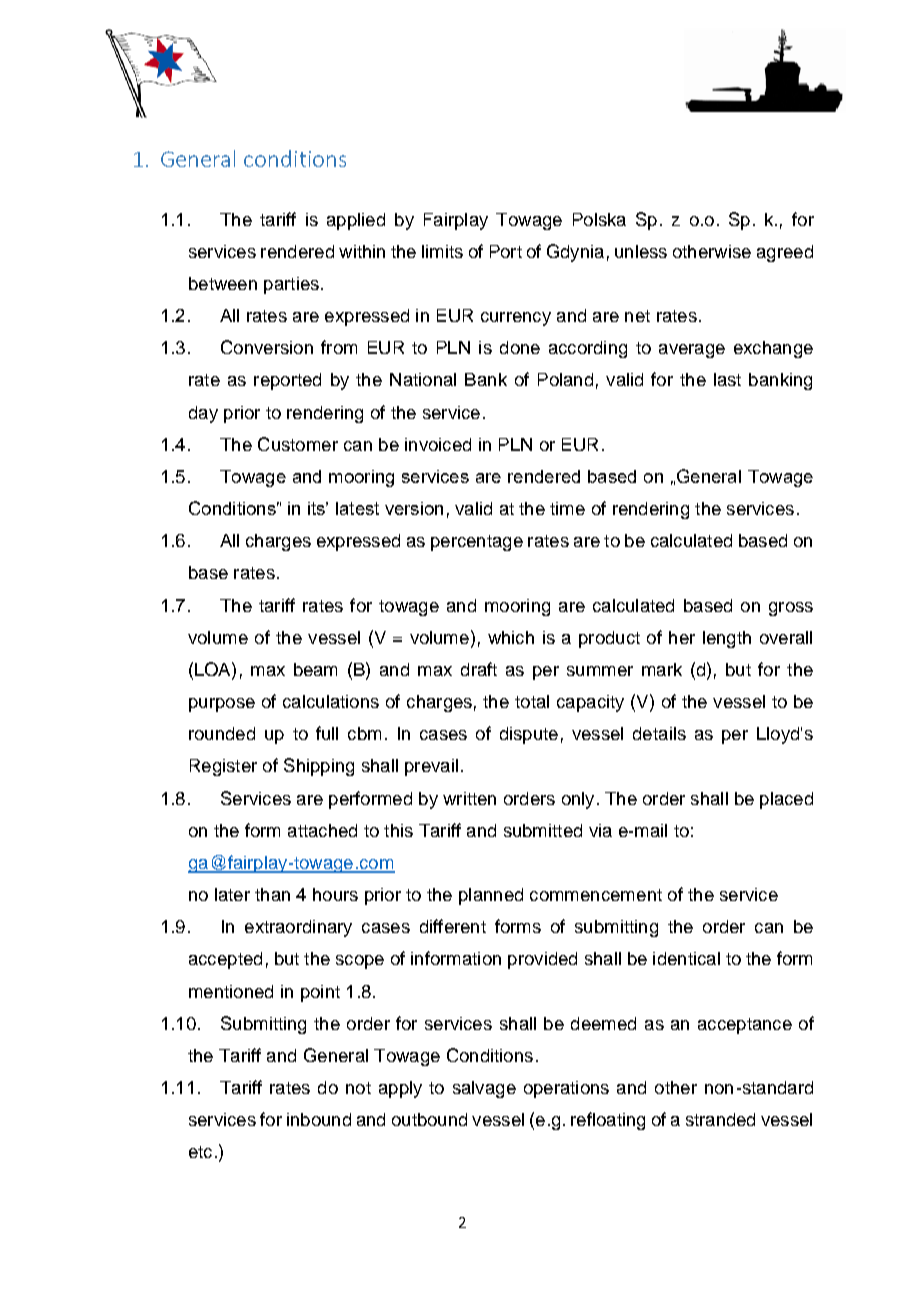 This document has width=924, height=1308. Describe the element at coordinates (727, 379) in the document. I see `last` at that location.
